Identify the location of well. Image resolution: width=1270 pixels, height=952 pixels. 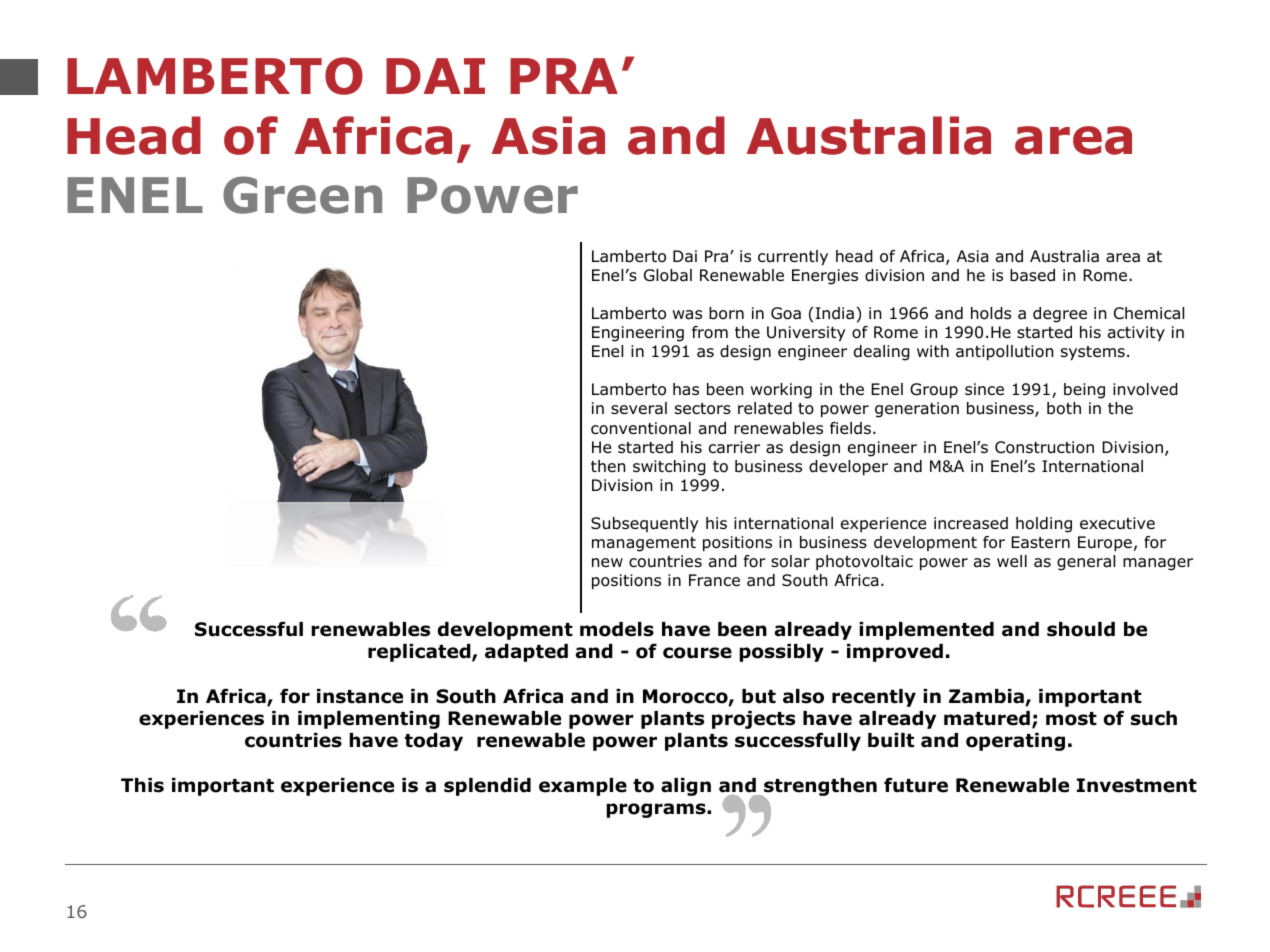
(1012, 561).
